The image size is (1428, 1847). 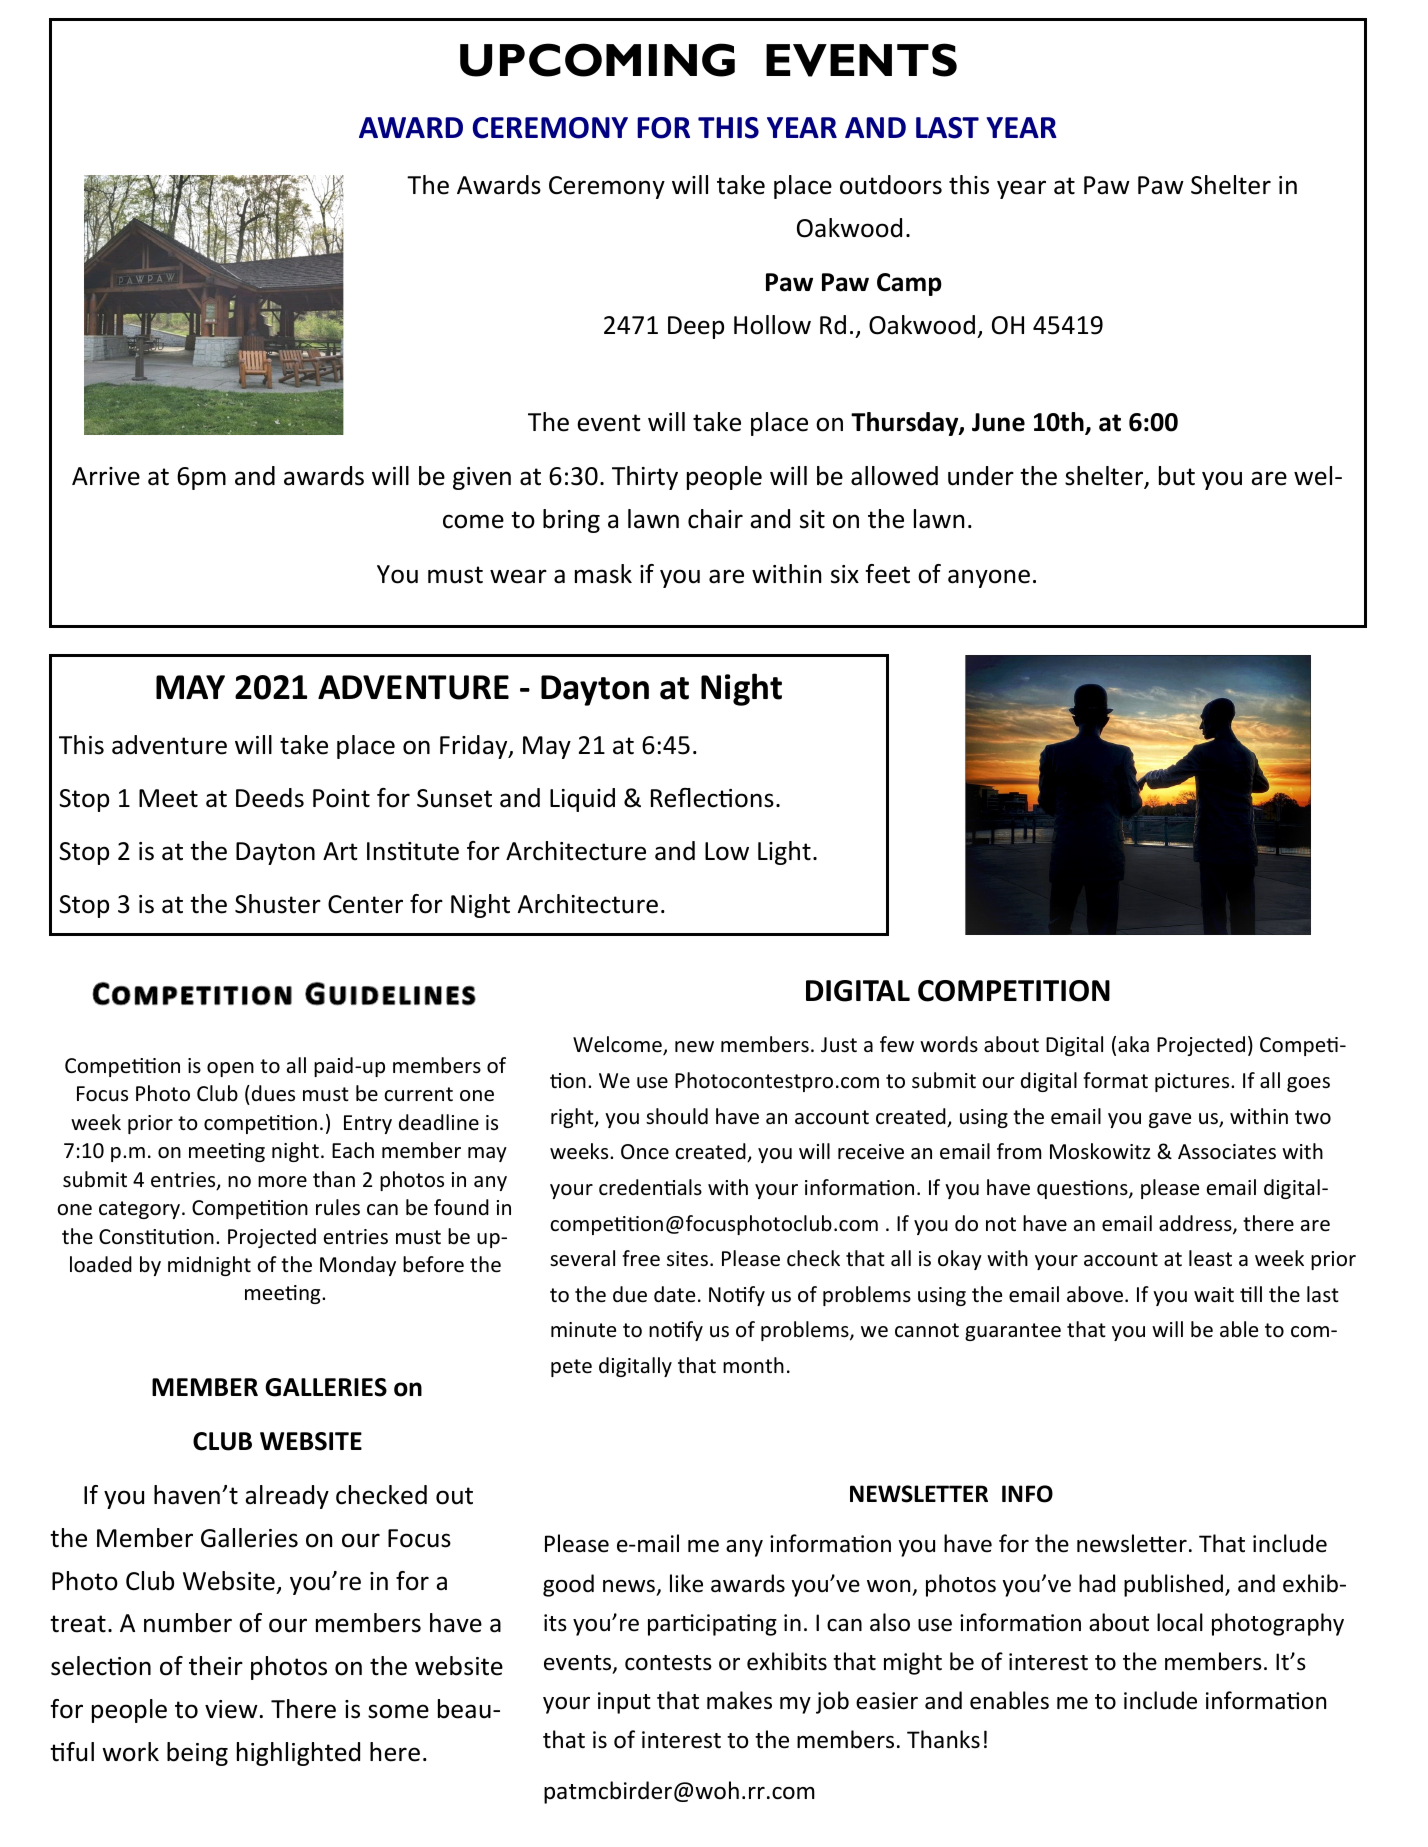 I want to click on Arrive, so click(x=106, y=476).
